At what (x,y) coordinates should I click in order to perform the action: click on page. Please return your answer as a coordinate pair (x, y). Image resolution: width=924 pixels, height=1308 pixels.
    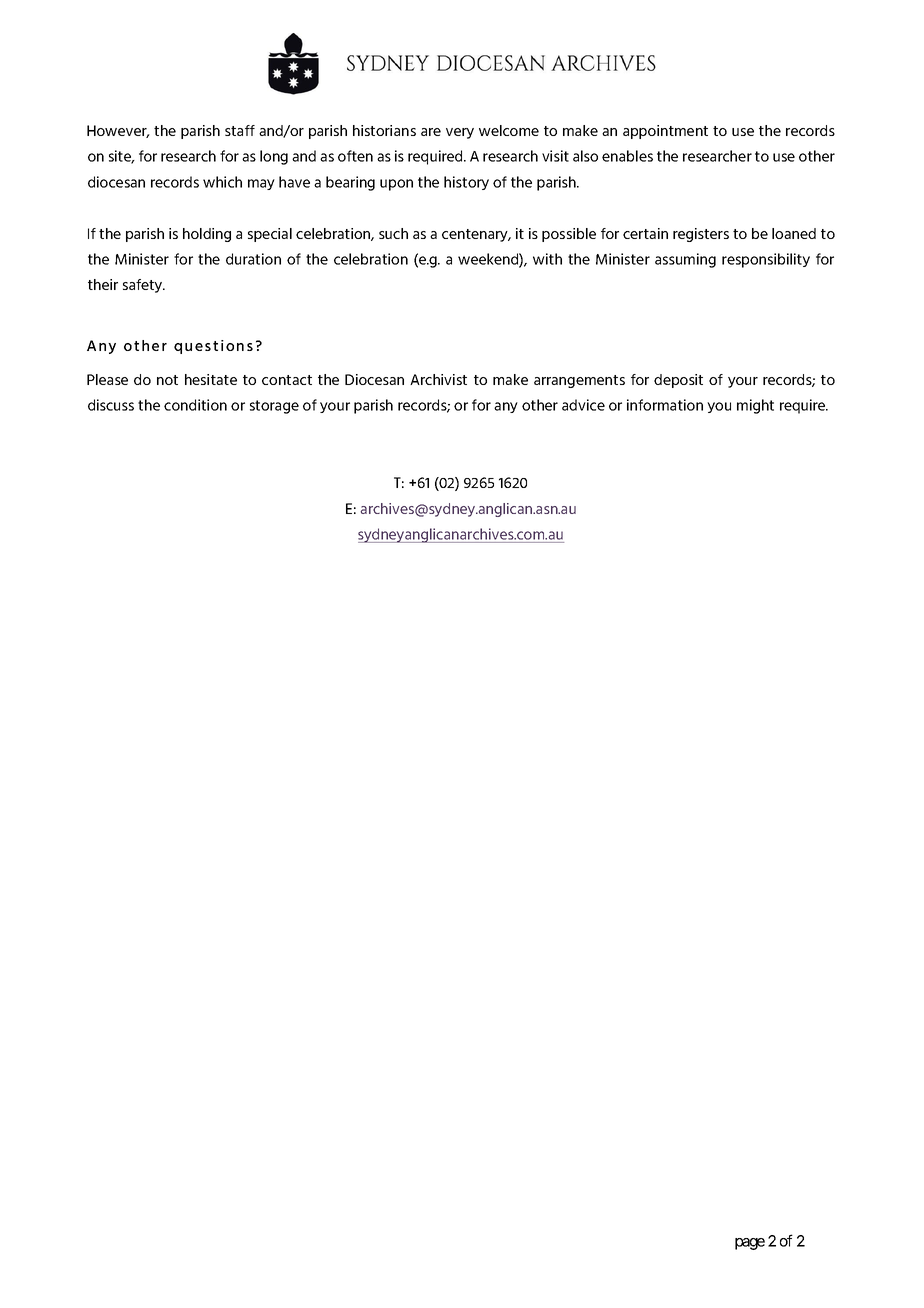
    Looking at the image, I should click on (750, 1244).
